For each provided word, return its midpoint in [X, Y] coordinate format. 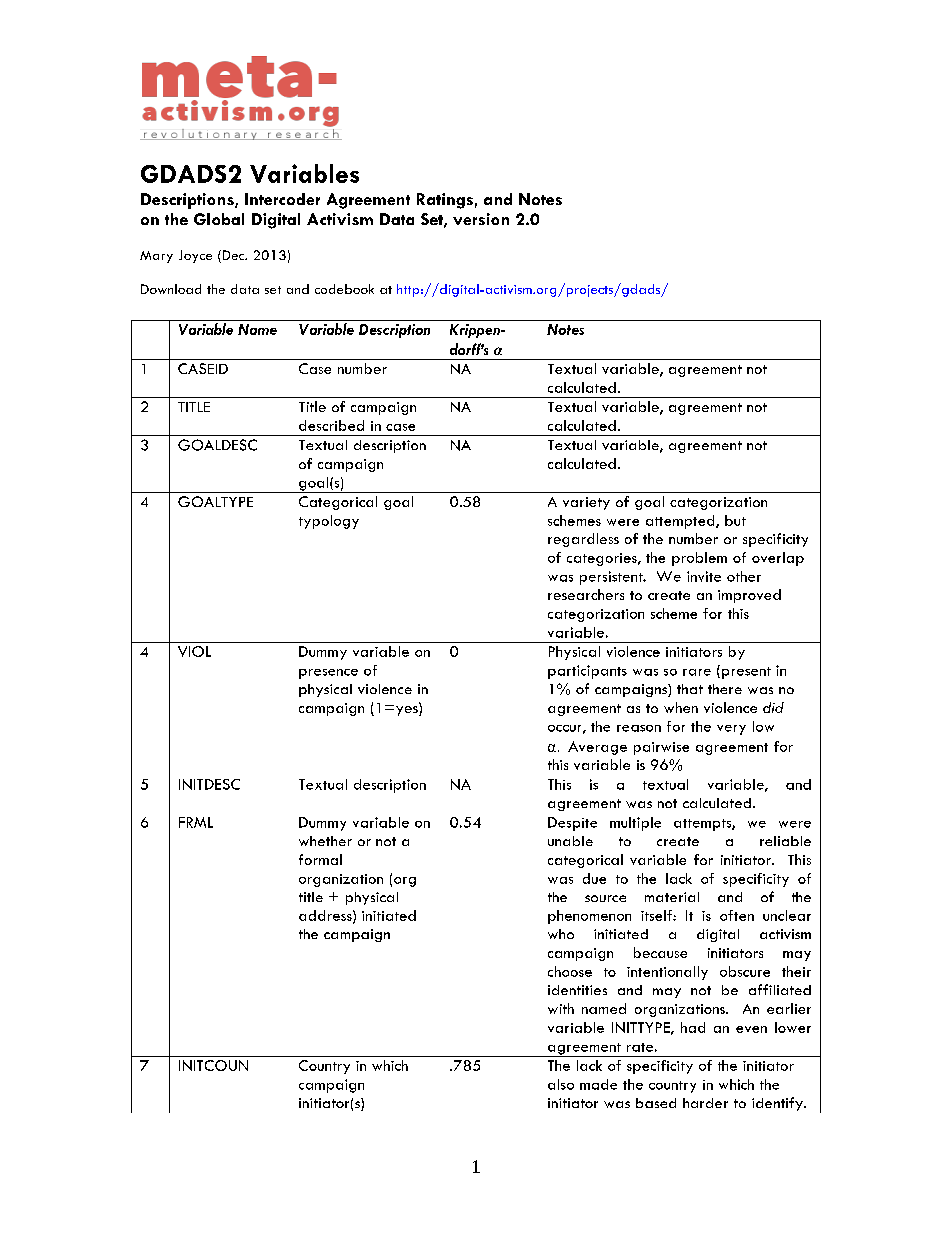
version [481, 219]
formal [320, 859]
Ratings [445, 201]
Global [219, 219]
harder [705, 1103]
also [561, 1084]
